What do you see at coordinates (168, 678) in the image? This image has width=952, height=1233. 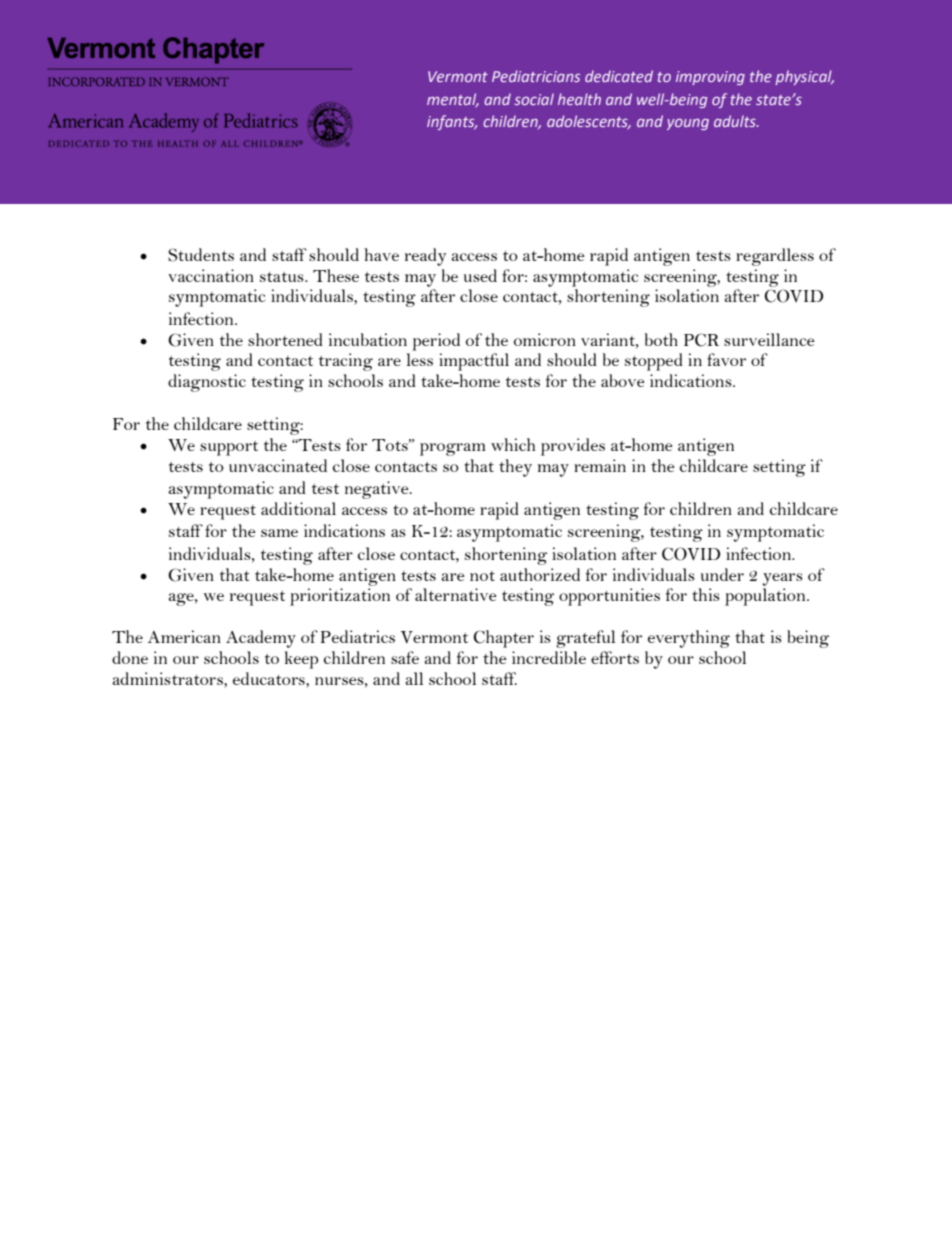 I see `administrators` at bounding box center [168, 678].
